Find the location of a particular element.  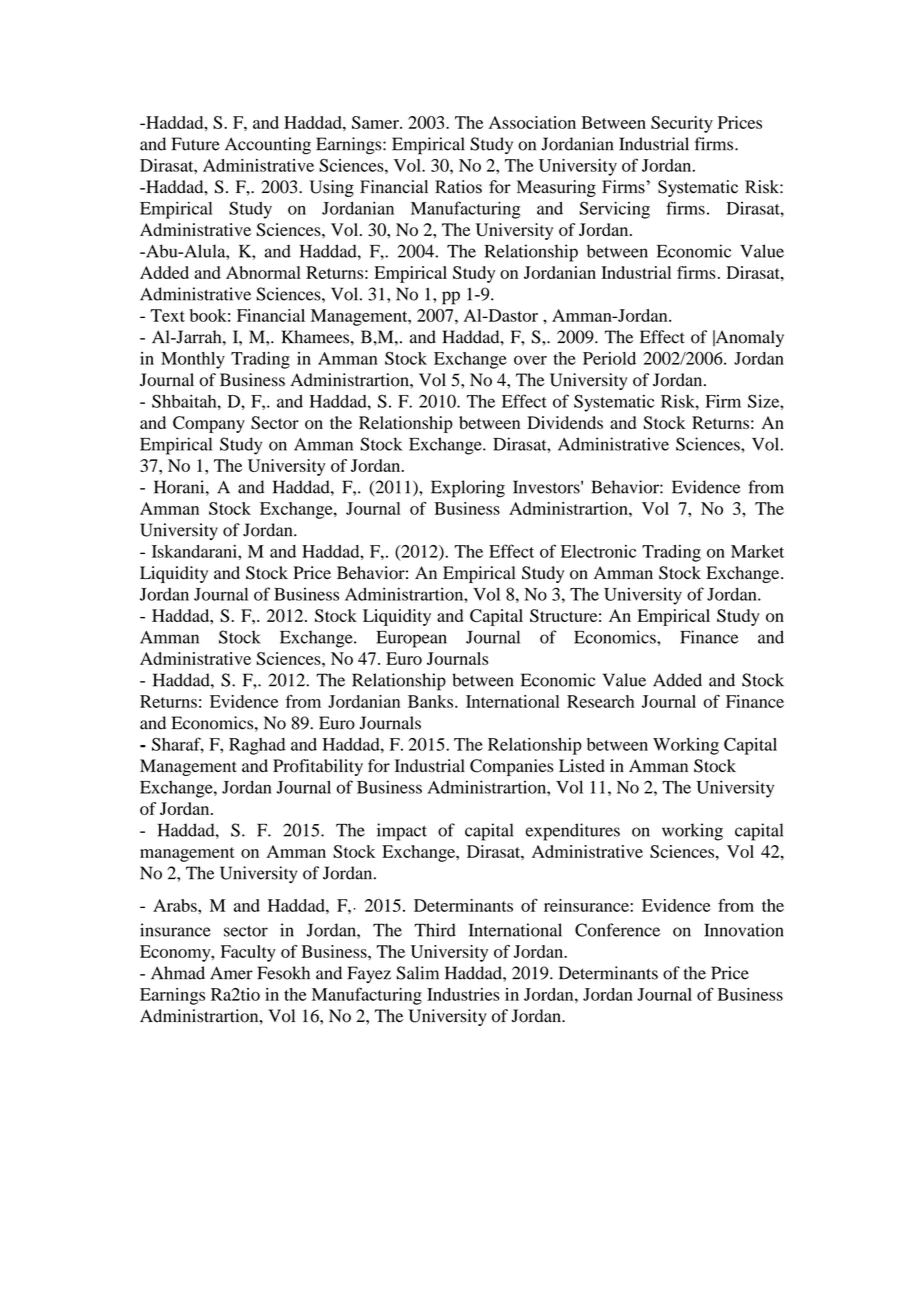

Accounting is located at coordinates (268, 146).
